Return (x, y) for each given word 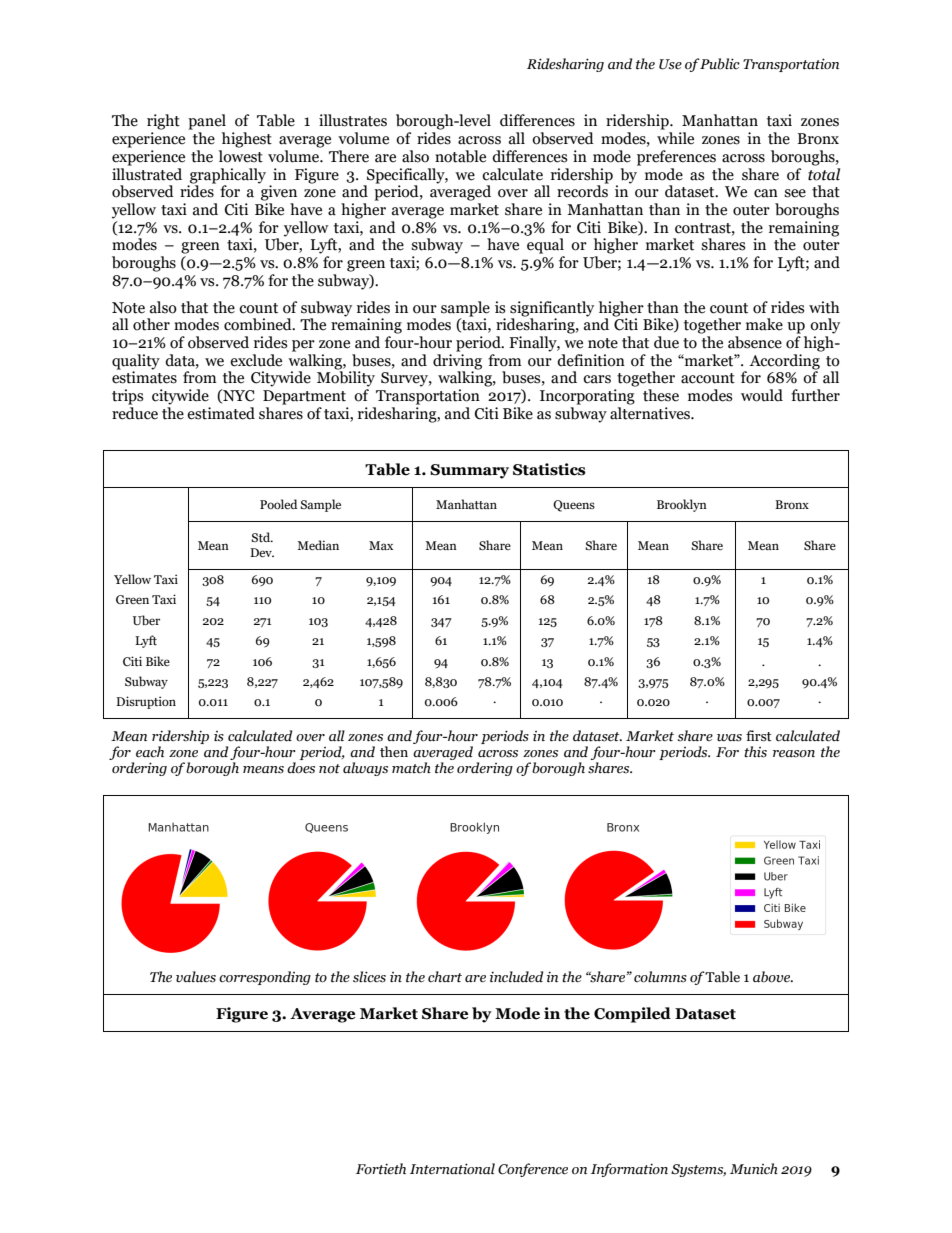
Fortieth (381, 1169)
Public (719, 64)
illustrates (353, 120)
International (452, 1169)
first (759, 736)
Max (381, 545)
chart (445, 977)
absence (755, 342)
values (196, 977)
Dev (262, 552)
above (773, 977)
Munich (754, 1169)
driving (457, 363)
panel (207, 122)
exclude (256, 360)
